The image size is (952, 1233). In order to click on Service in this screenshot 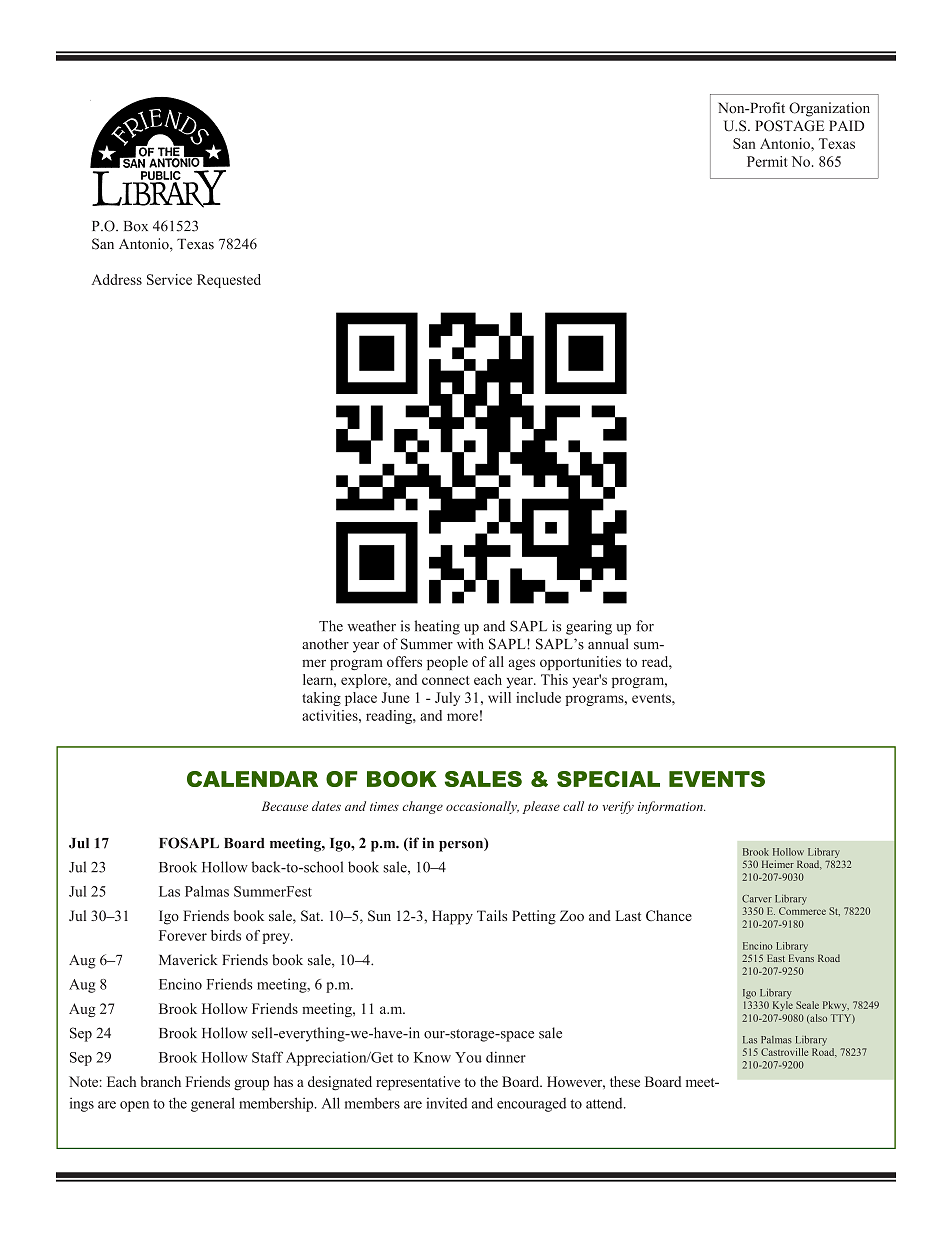, I will do `click(169, 279)`.
